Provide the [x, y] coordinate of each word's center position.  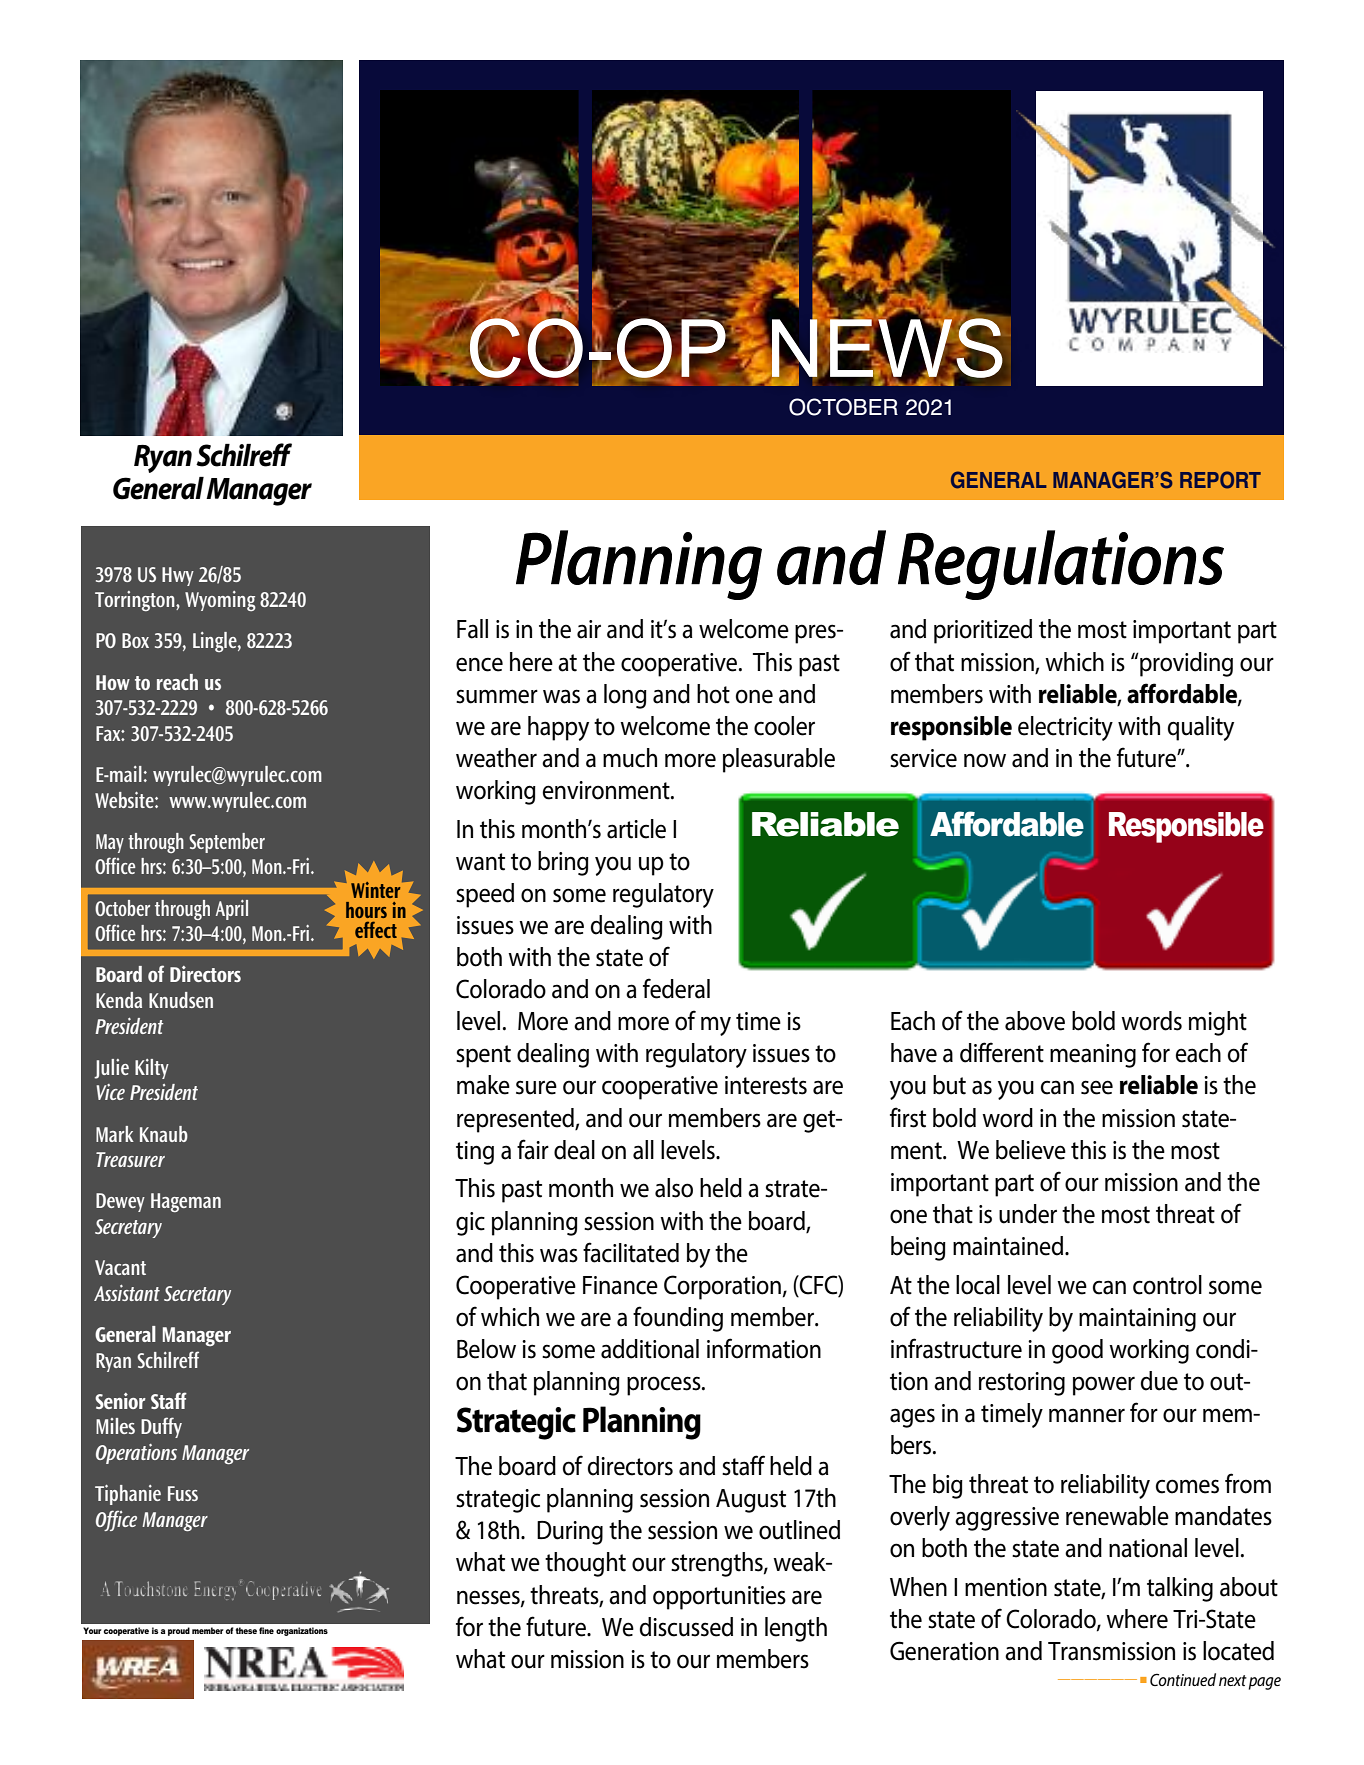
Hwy [178, 576]
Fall [472, 629]
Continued [1183, 1679]
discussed [686, 1627]
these [246, 1630]
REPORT [1220, 480]
